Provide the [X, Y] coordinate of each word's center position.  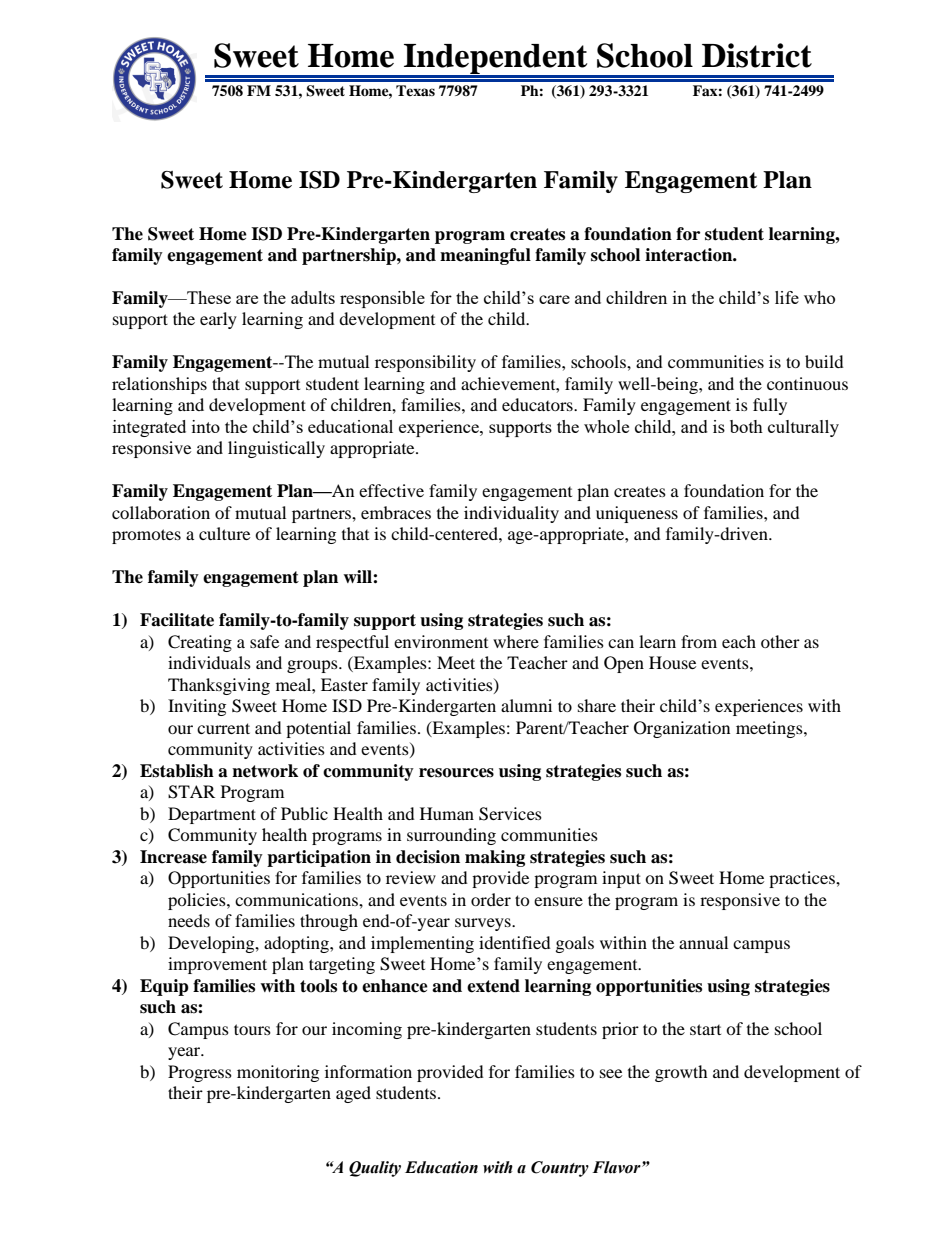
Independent [496, 60]
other [780, 641]
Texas [415, 90]
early [218, 320]
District [757, 55]
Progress [200, 1073]
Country [560, 1169]
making [495, 858]
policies [198, 901]
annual [703, 942]
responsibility [425, 363]
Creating [200, 643]
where [516, 641]
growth [681, 1073]
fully [770, 406]
